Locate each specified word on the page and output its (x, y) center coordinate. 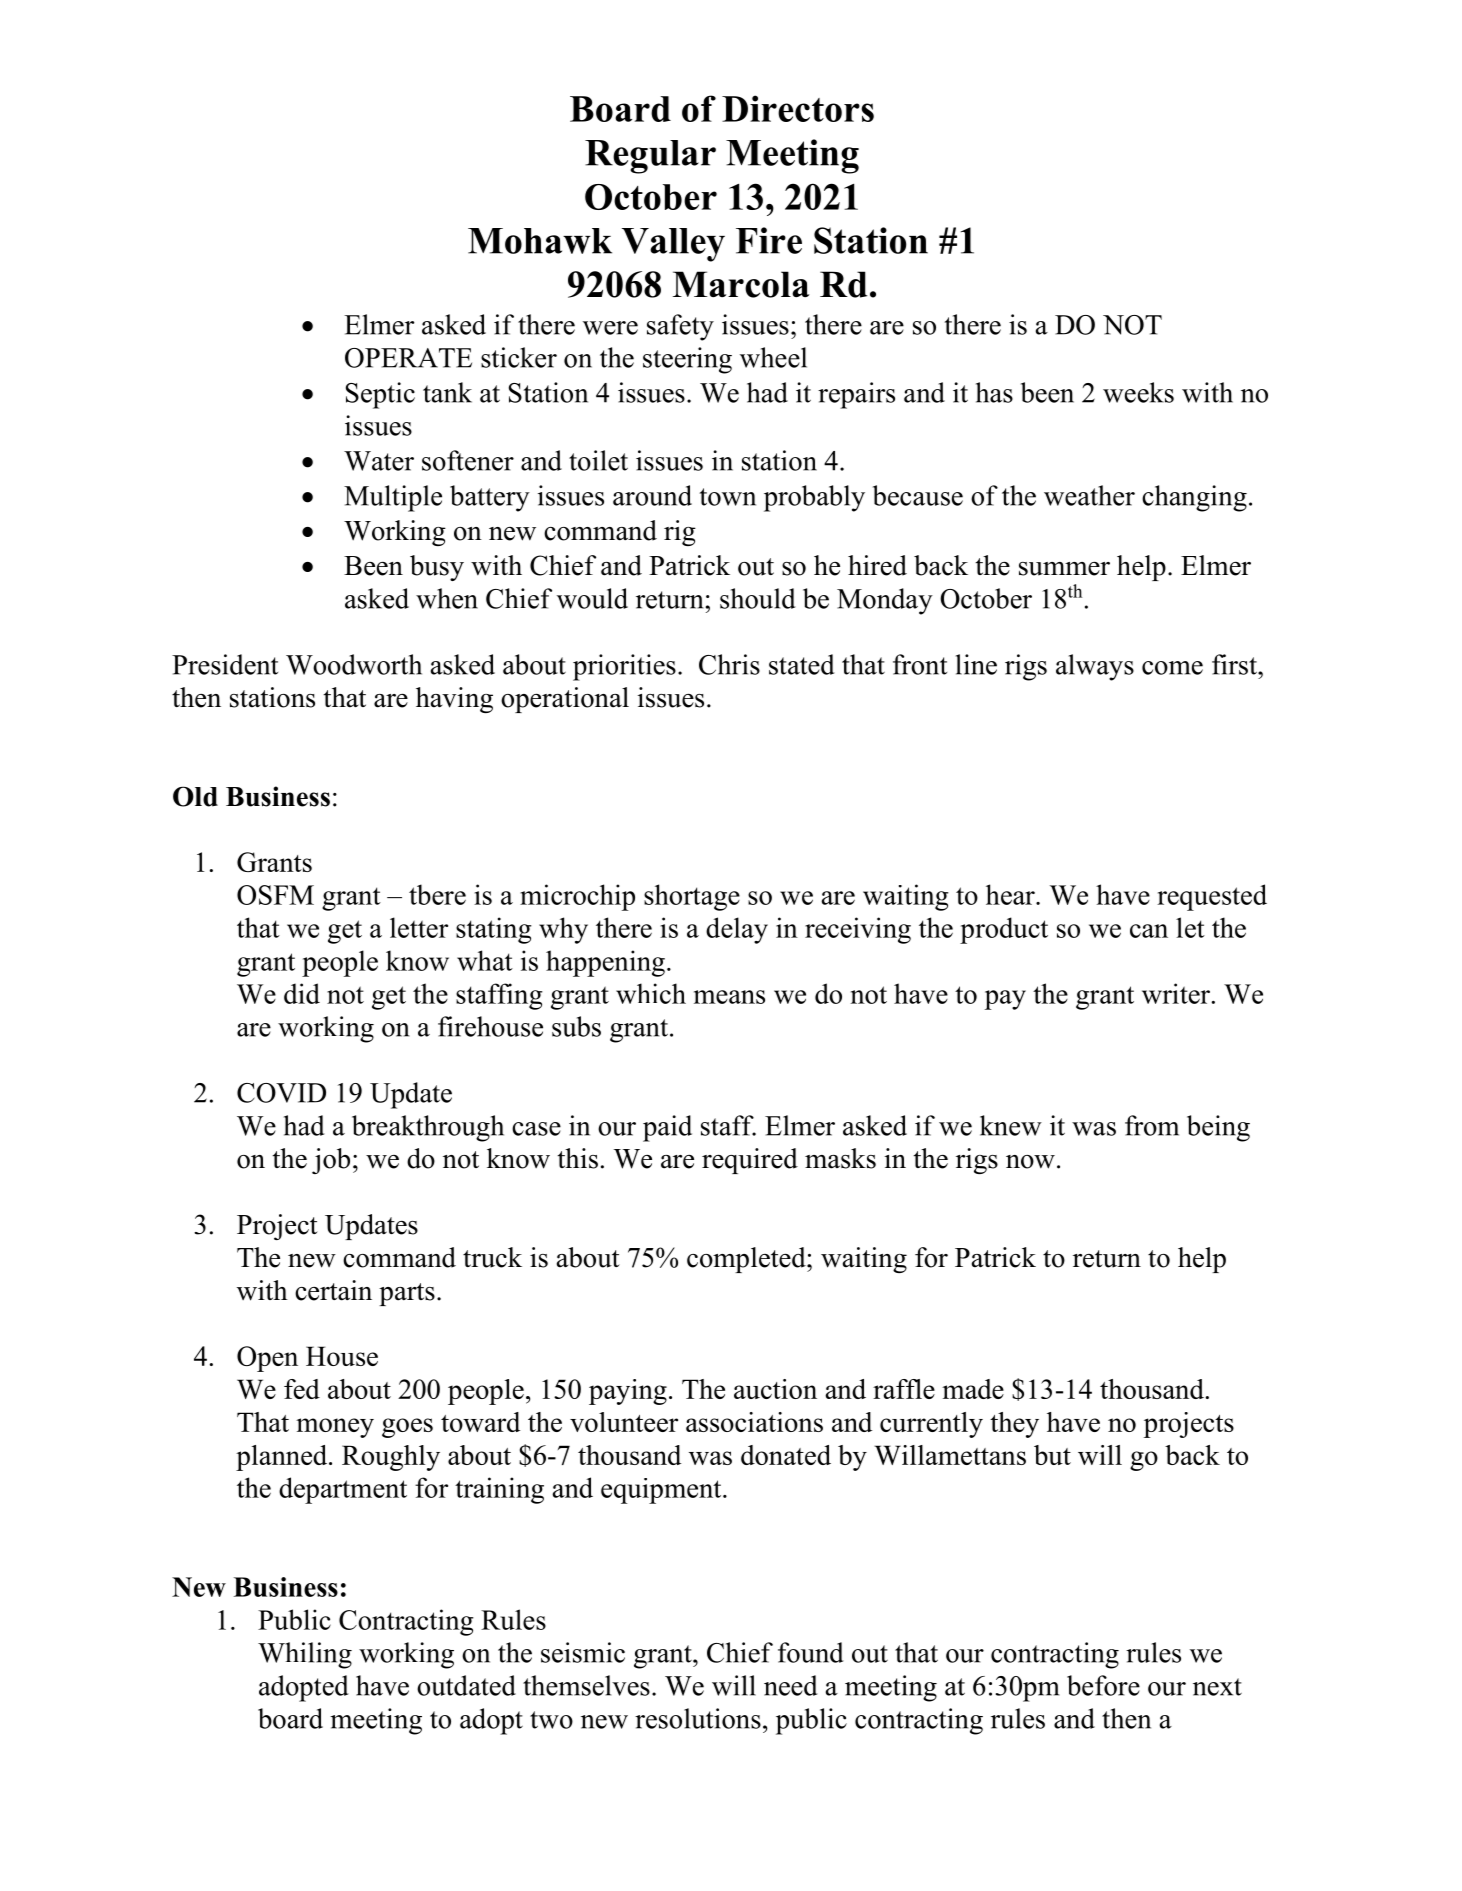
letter (419, 927)
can (1149, 931)
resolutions (698, 1718)
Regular (650, 157)
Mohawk (540, 241)
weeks (1138, 392)
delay (737, 930)
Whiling (305, 1655)
